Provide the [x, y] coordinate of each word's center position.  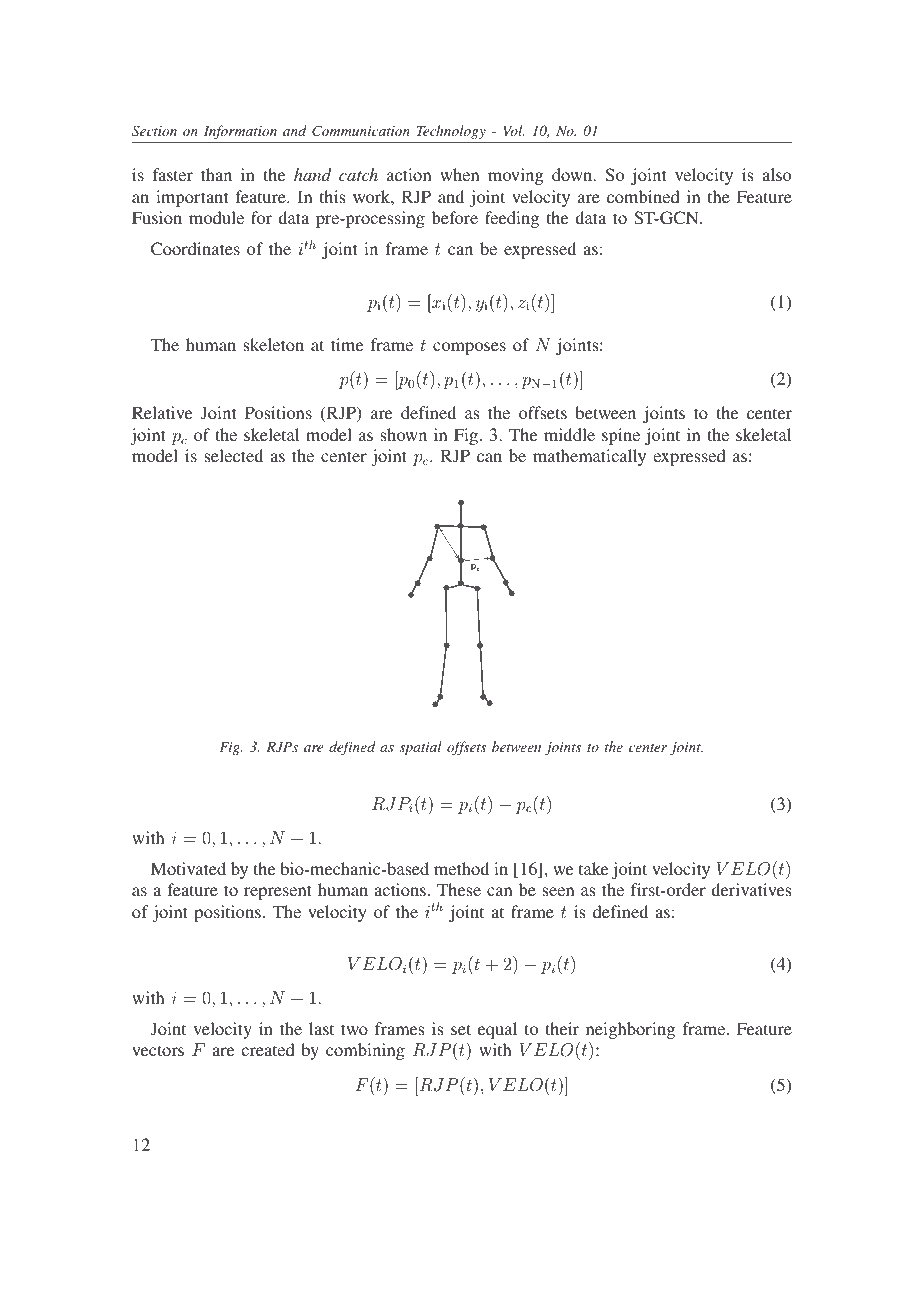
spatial [421, 748]
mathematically [589, 457]
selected [233, 455]
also [776, 174]
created [268, 1049]
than [216, 174]
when [459, 174]
